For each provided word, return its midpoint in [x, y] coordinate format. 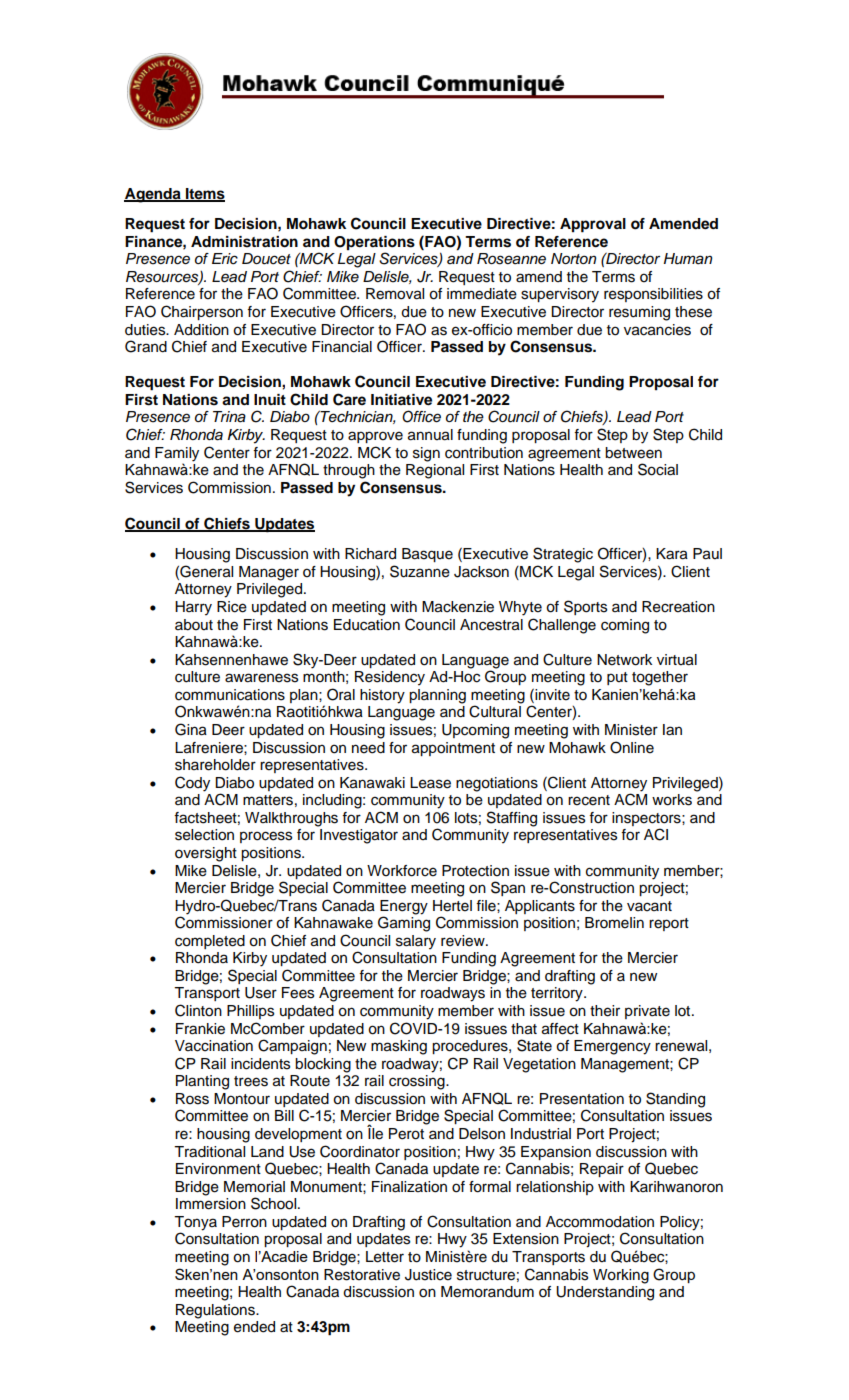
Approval [593, 225]
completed [210, 942]
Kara [672, 554]
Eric [225, 259]
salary [416, 942]
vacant [649, 906]
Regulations [216, 1311]
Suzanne [420, 571]
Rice [232, 607]
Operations [374, 243]
